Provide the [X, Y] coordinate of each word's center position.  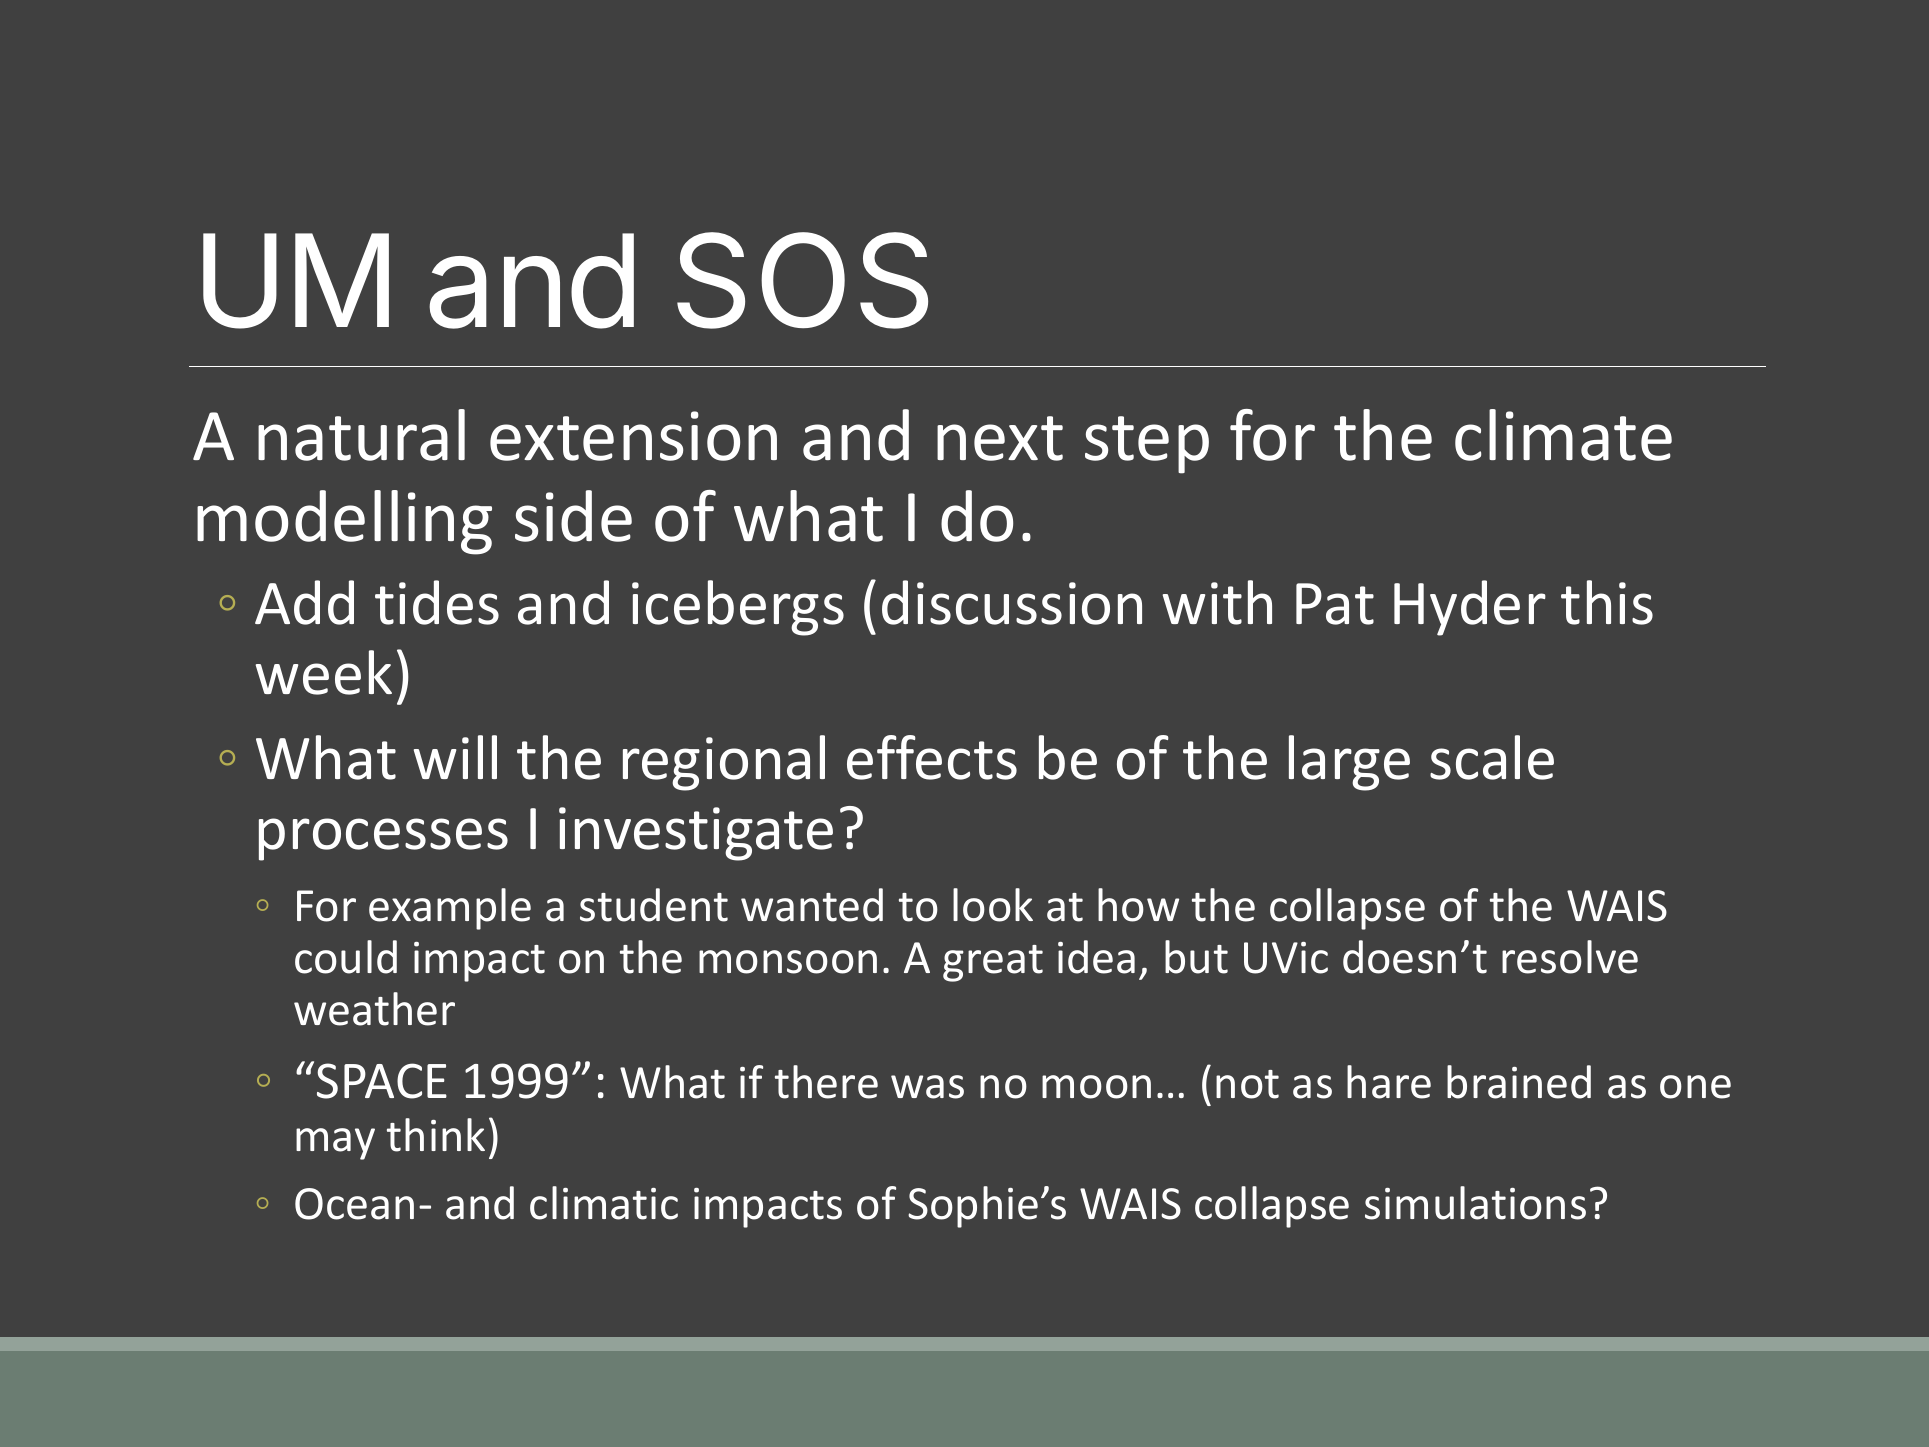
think [436, 1135]
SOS [802, 280]
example [450, 909]
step [1147, 445]
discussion [1012, 602]
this [1607, 602]
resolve [1570, 957]
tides [437, 602]
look [993, 905]
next [1000, 438]
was [927, 1087]
